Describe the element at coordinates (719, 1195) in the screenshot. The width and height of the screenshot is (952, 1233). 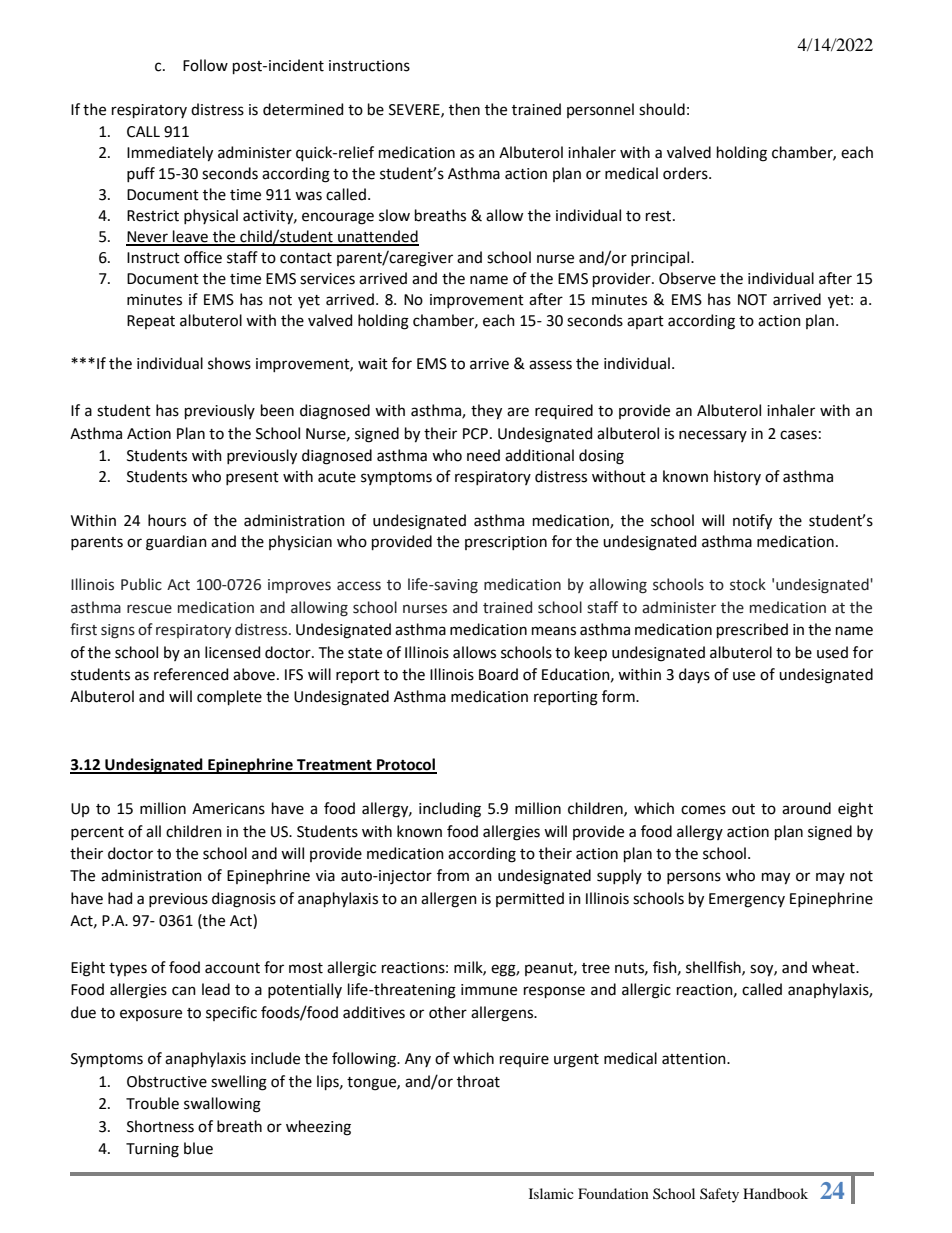
I see `Safety` at that location.
